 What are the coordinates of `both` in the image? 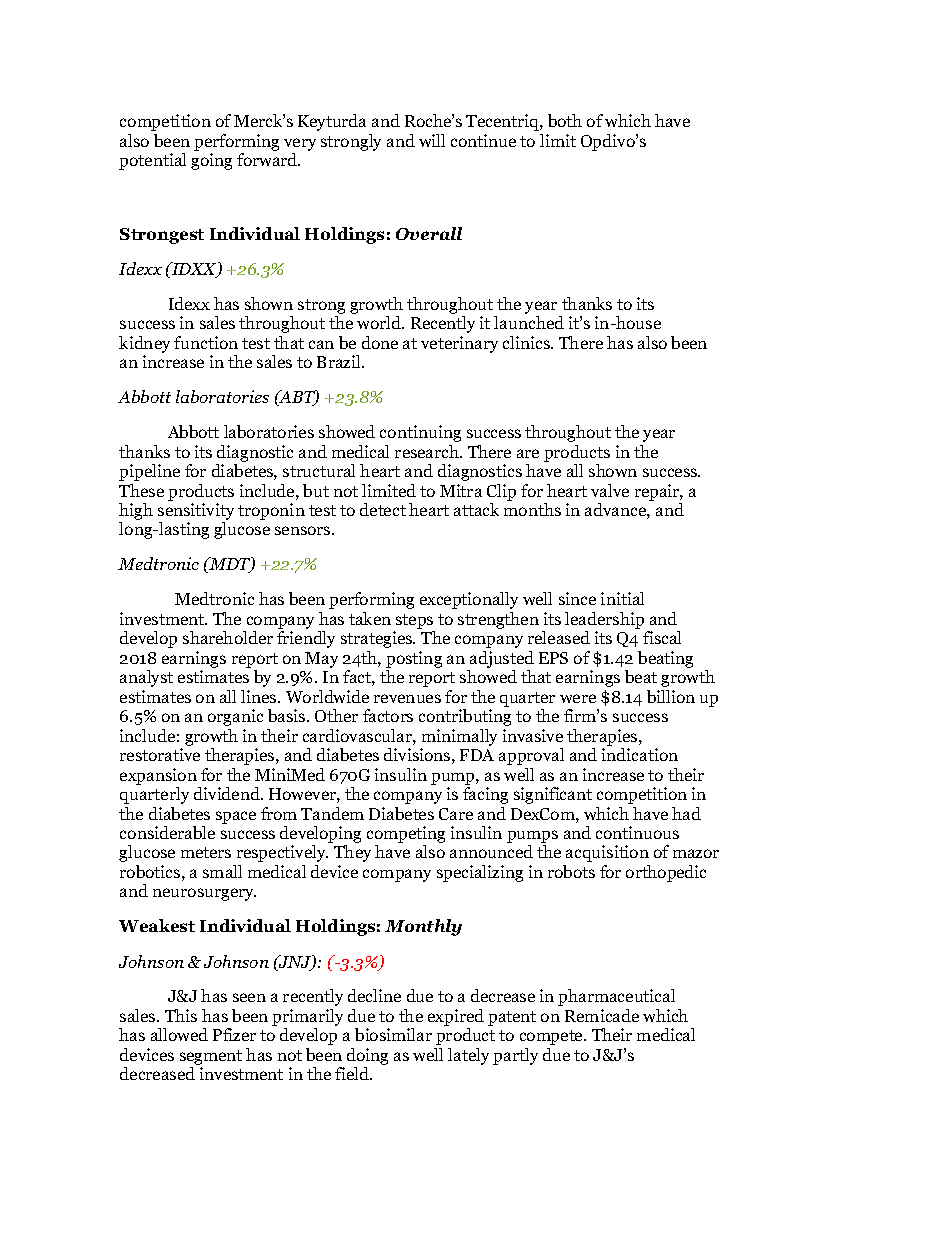 It's located at (565, 120).
